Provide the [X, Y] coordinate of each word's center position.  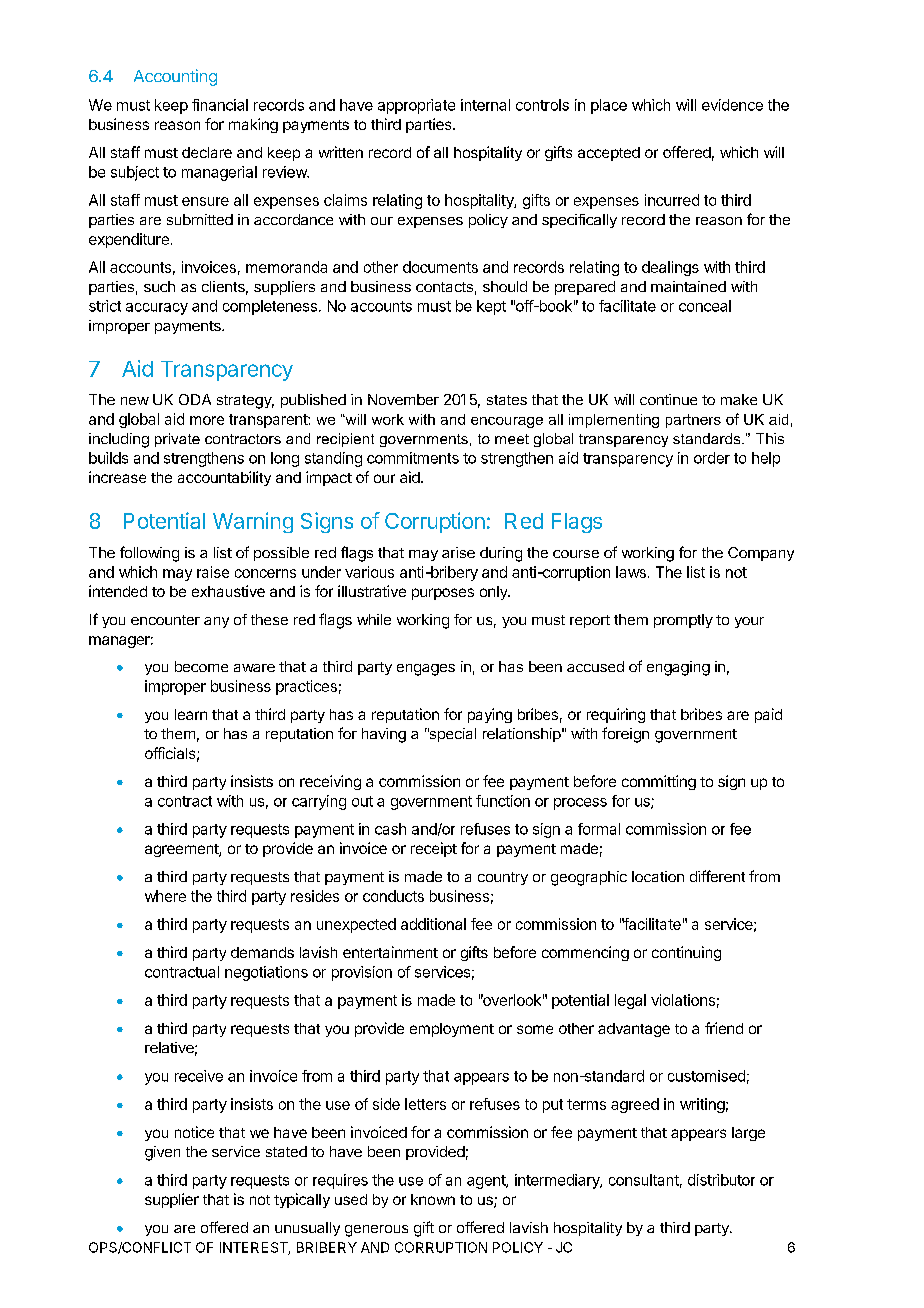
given [162, 1153]
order [712, 458]
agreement [182, 850]
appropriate [416, 106]
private [177, 440]
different [717, 876]
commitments [413, 458]
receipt [434, 849]
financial [220, 105]
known [433, 1199]
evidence [732, 105]
